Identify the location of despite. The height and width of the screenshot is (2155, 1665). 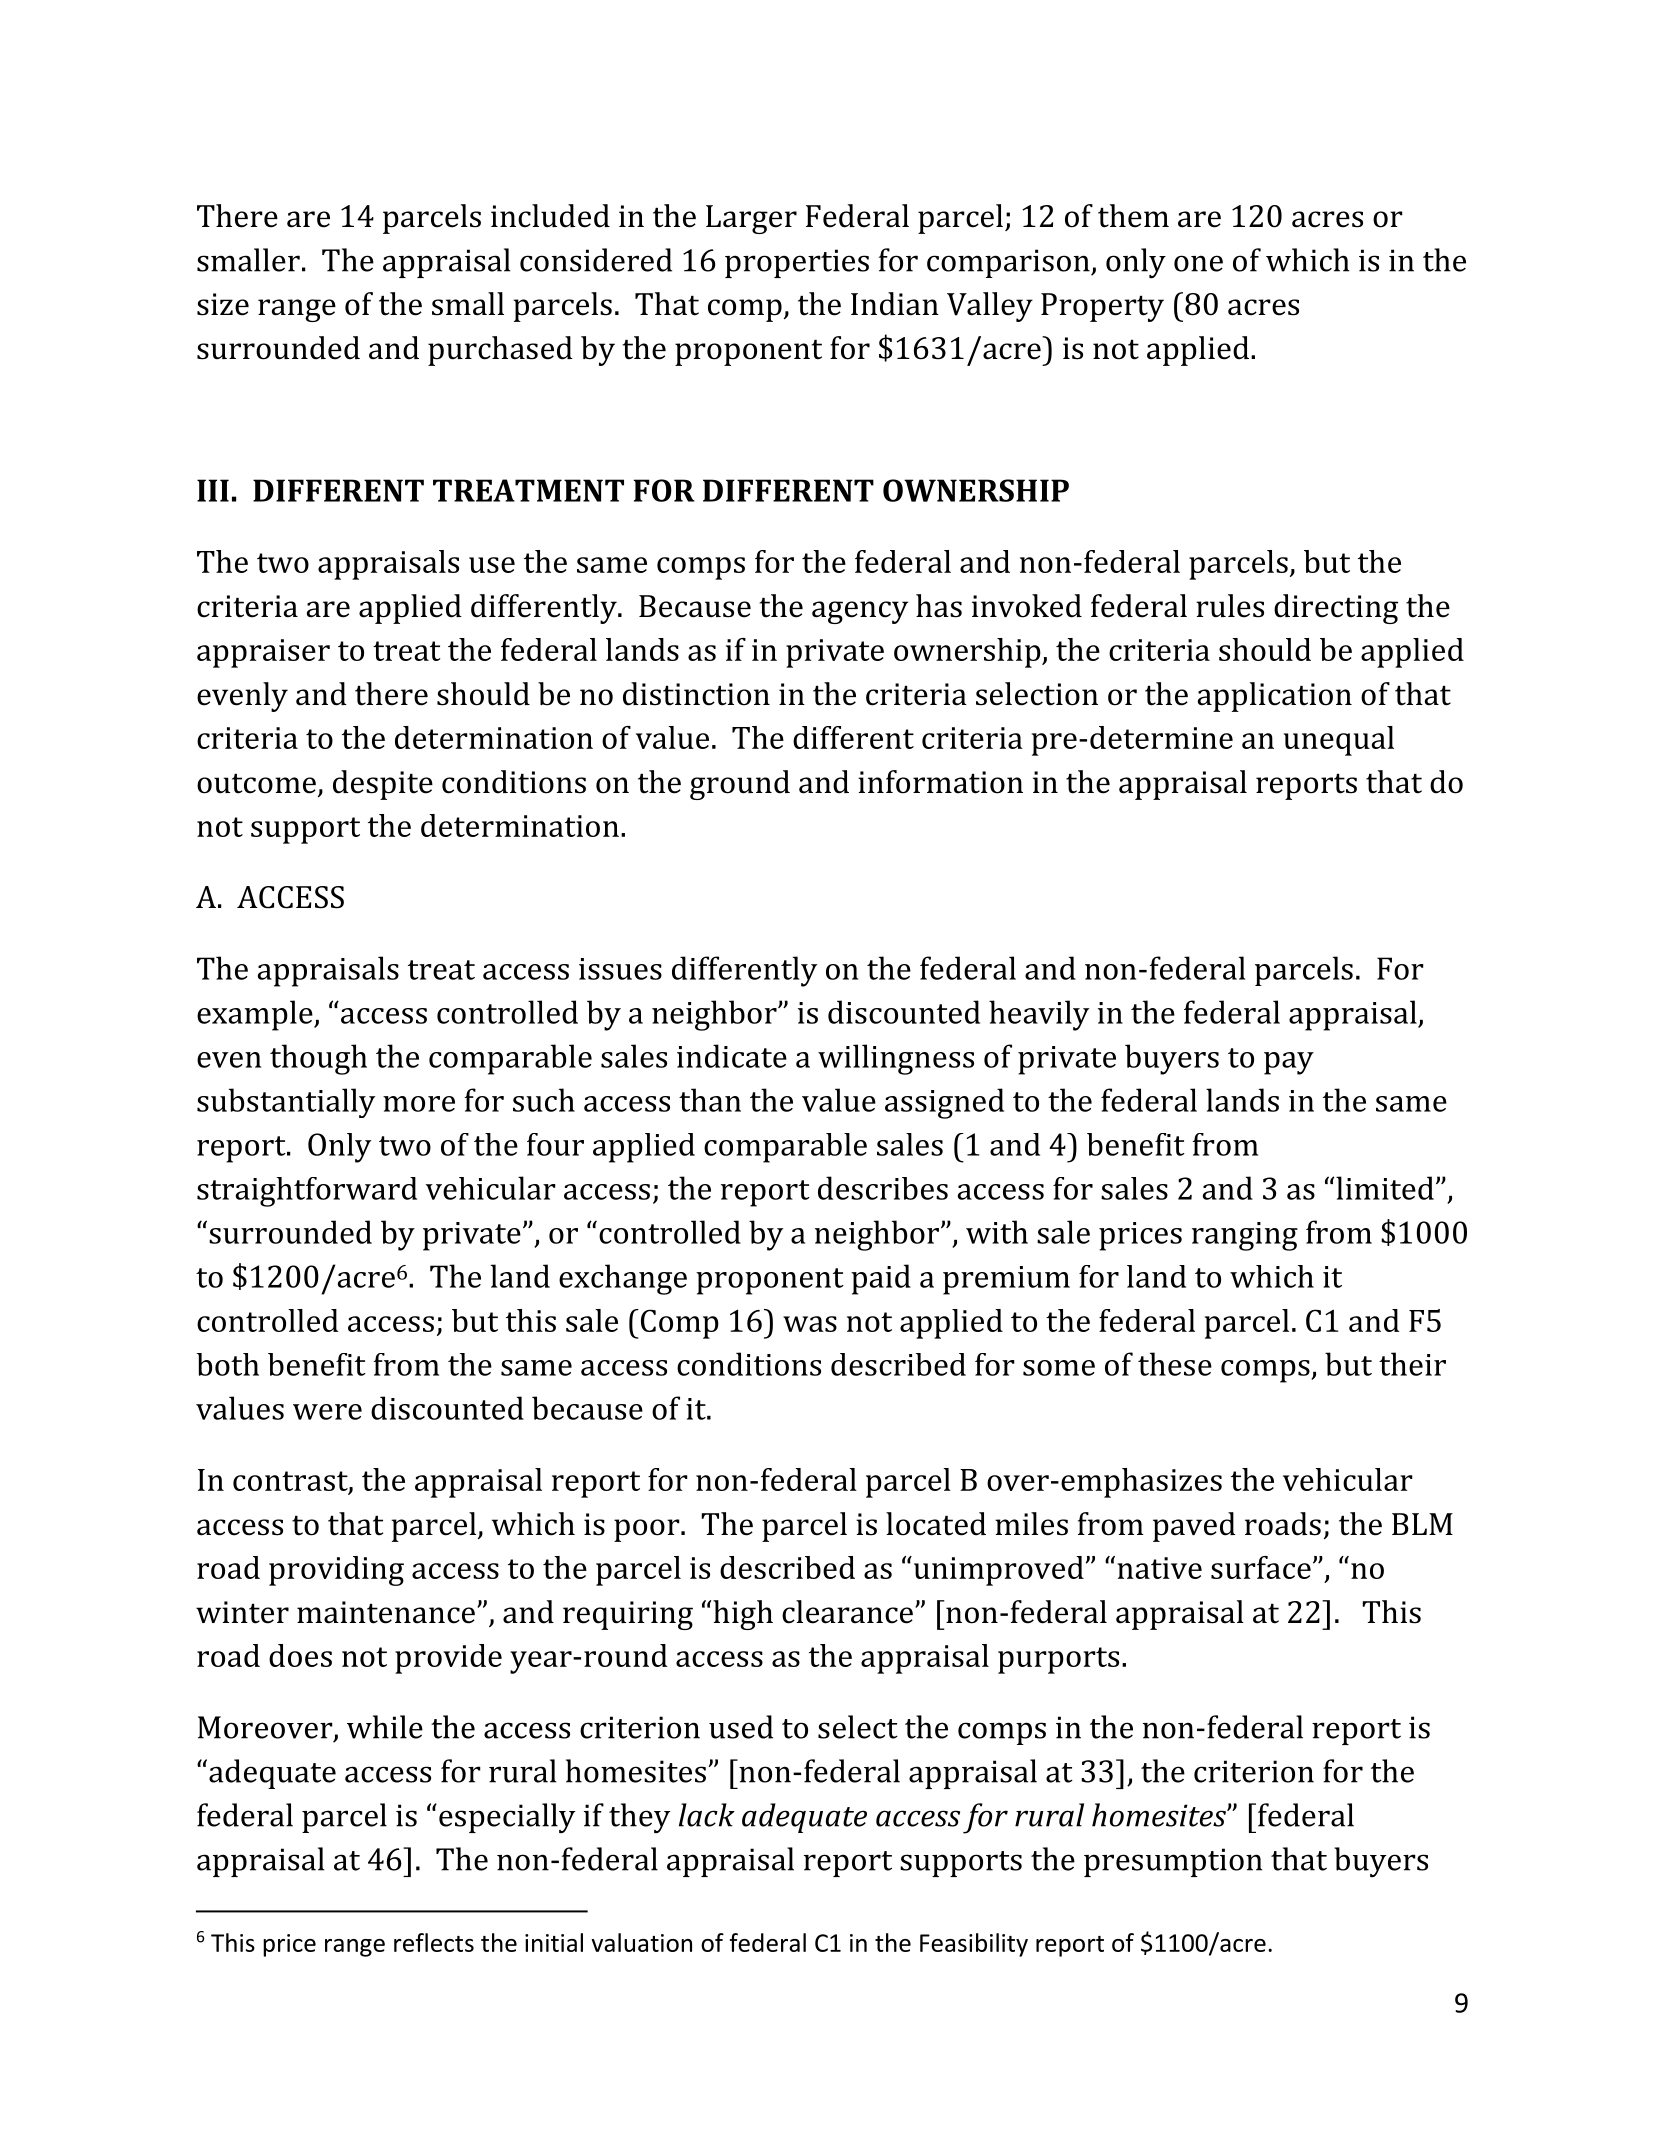
(383, 785).
